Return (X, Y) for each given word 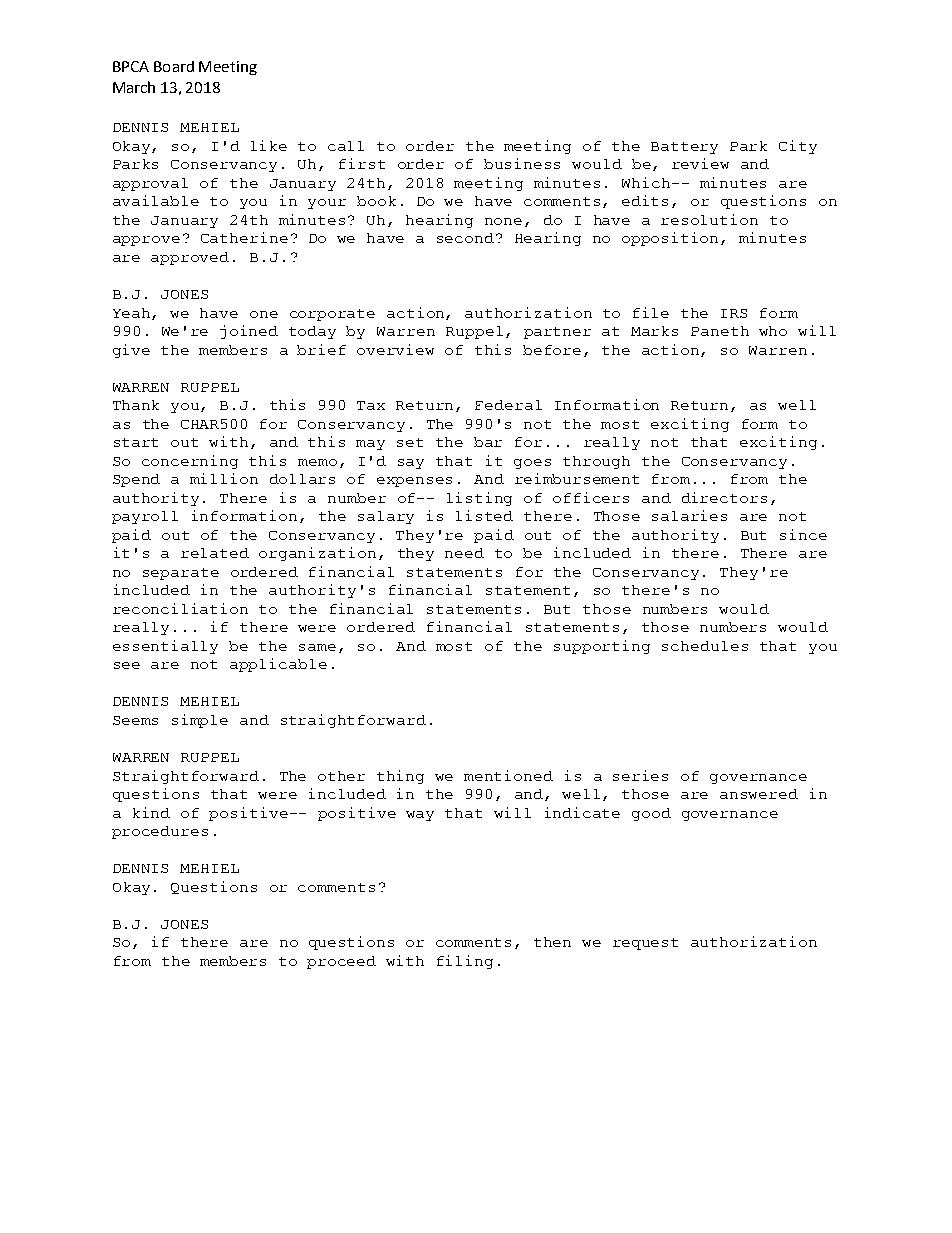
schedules (705, 646)
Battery (684, 148)
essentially (165, 647)
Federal (508, 405)
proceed (341, 962)
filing (465, 962)
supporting (602, 647)
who (773, 331)
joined (249, 332)
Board (174, 66)
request (645, 944)
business (522, 163)
